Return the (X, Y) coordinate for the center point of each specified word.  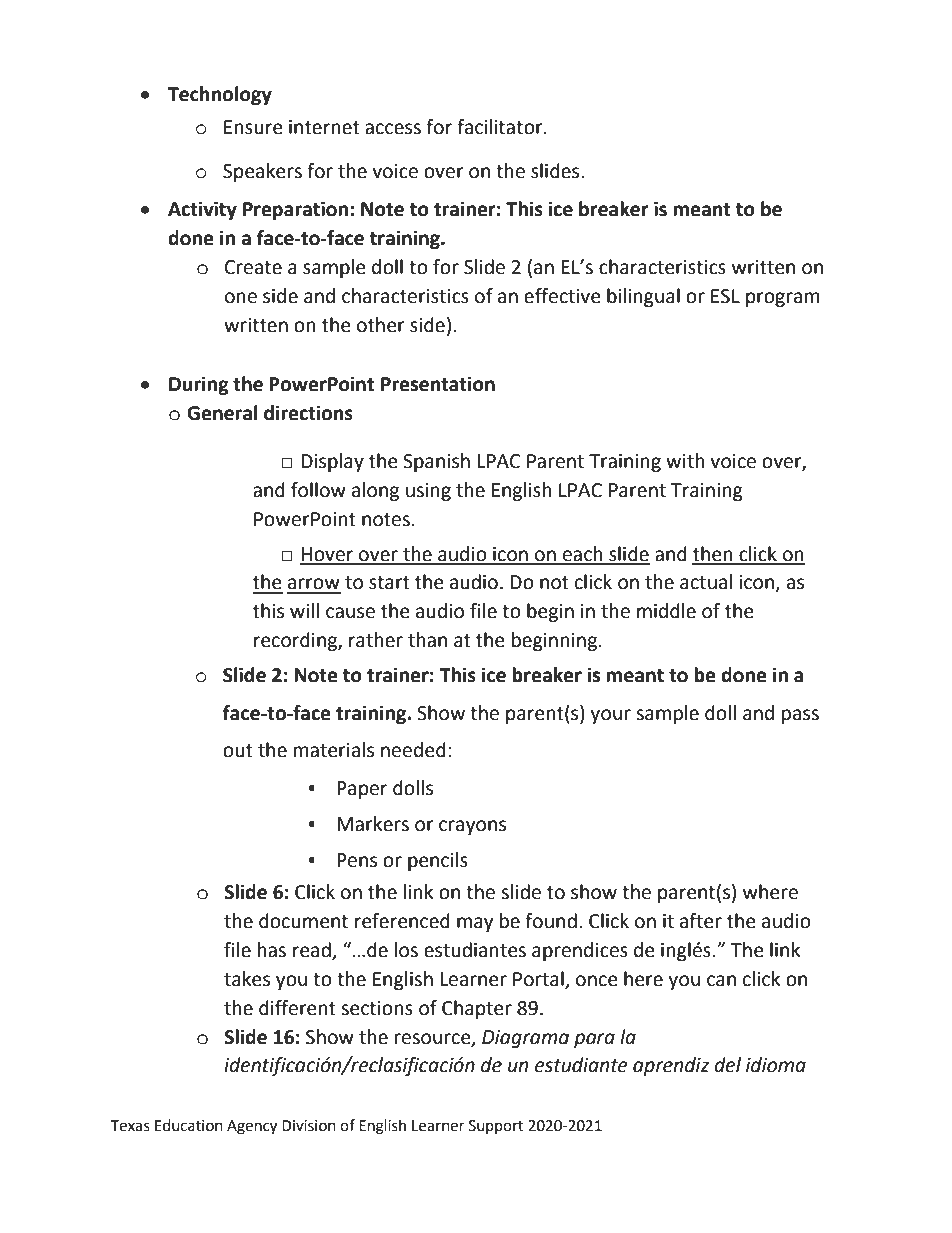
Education (189, 1125)
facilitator (501, 127)
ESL (725, 296)
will (304, 610)
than (427, 640)
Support (496, 1127)
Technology (220, 95)
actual (706, 582)
